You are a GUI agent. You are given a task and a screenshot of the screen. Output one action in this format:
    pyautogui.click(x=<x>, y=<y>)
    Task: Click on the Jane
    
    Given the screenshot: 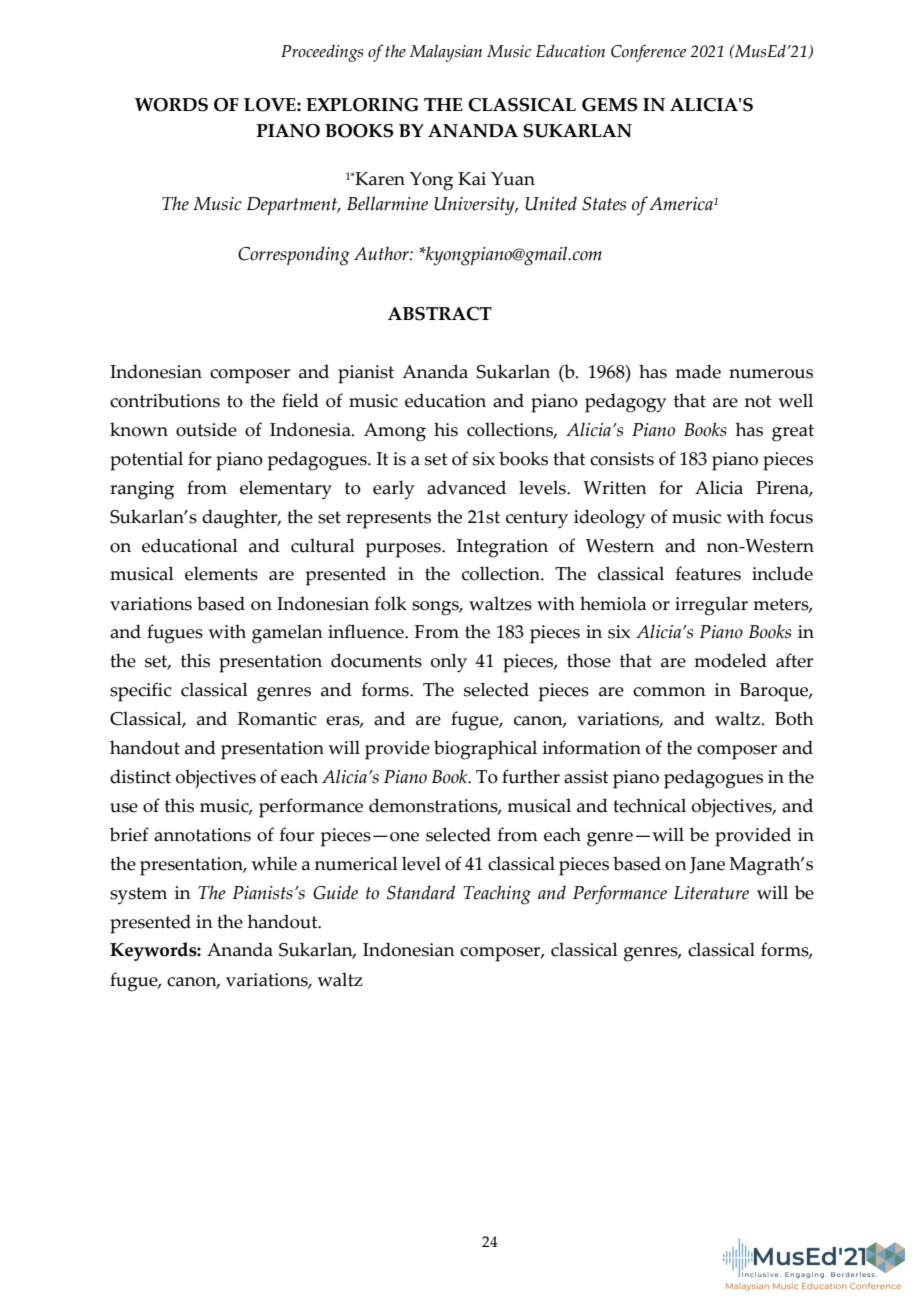 What is the action you would take?
    pyautogui.click(x=707, y=865)
